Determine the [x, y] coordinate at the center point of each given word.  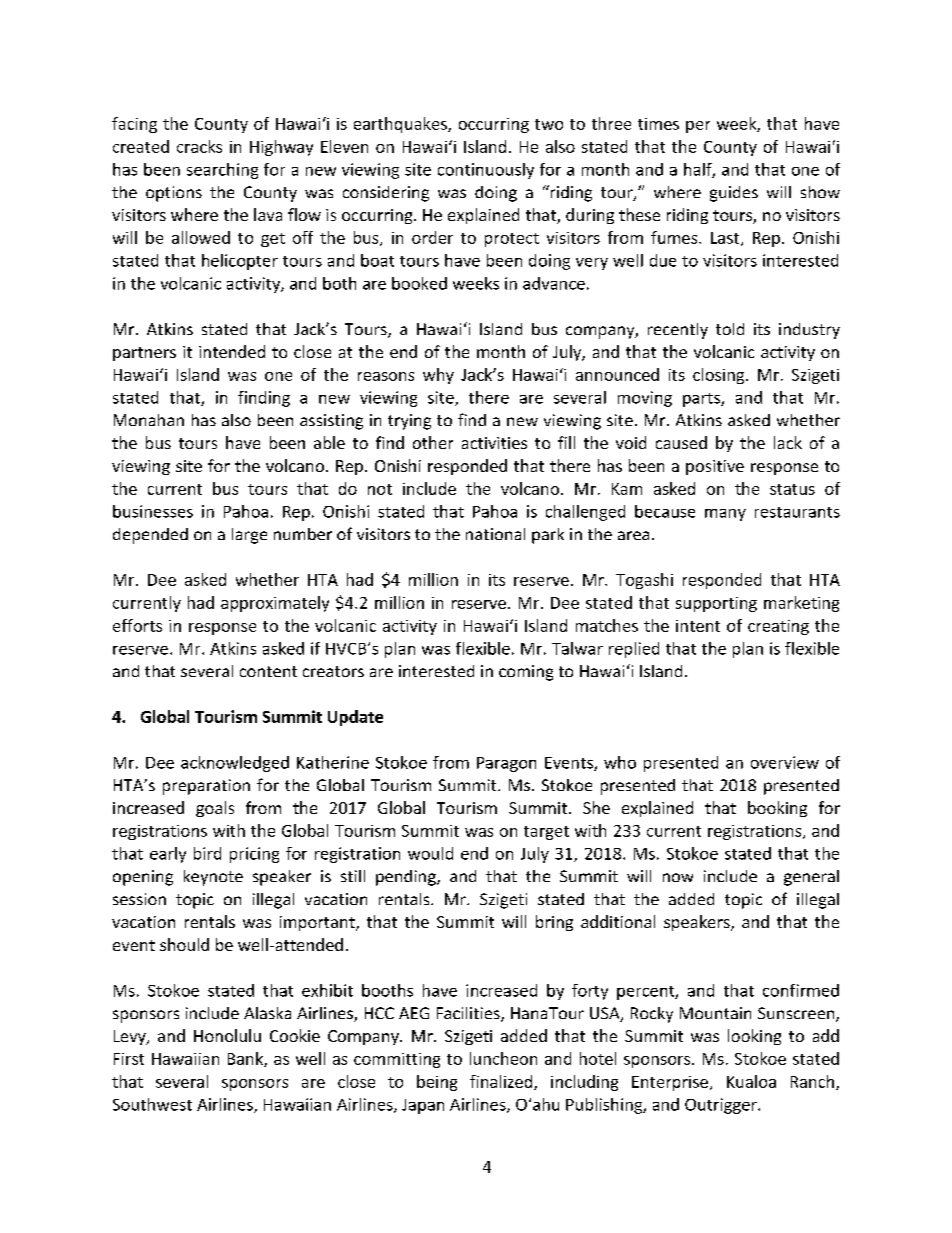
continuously [486, 171]
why [438, 376]
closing [720, 376]
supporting [716, 604]
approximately [275, 604]
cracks [199, 146]
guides [734, 194]
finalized [502, 1082]
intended [232, 351]
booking [777, 809]
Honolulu [227, 1035]
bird [207, 853]
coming [526, 673]
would [430, 853]
